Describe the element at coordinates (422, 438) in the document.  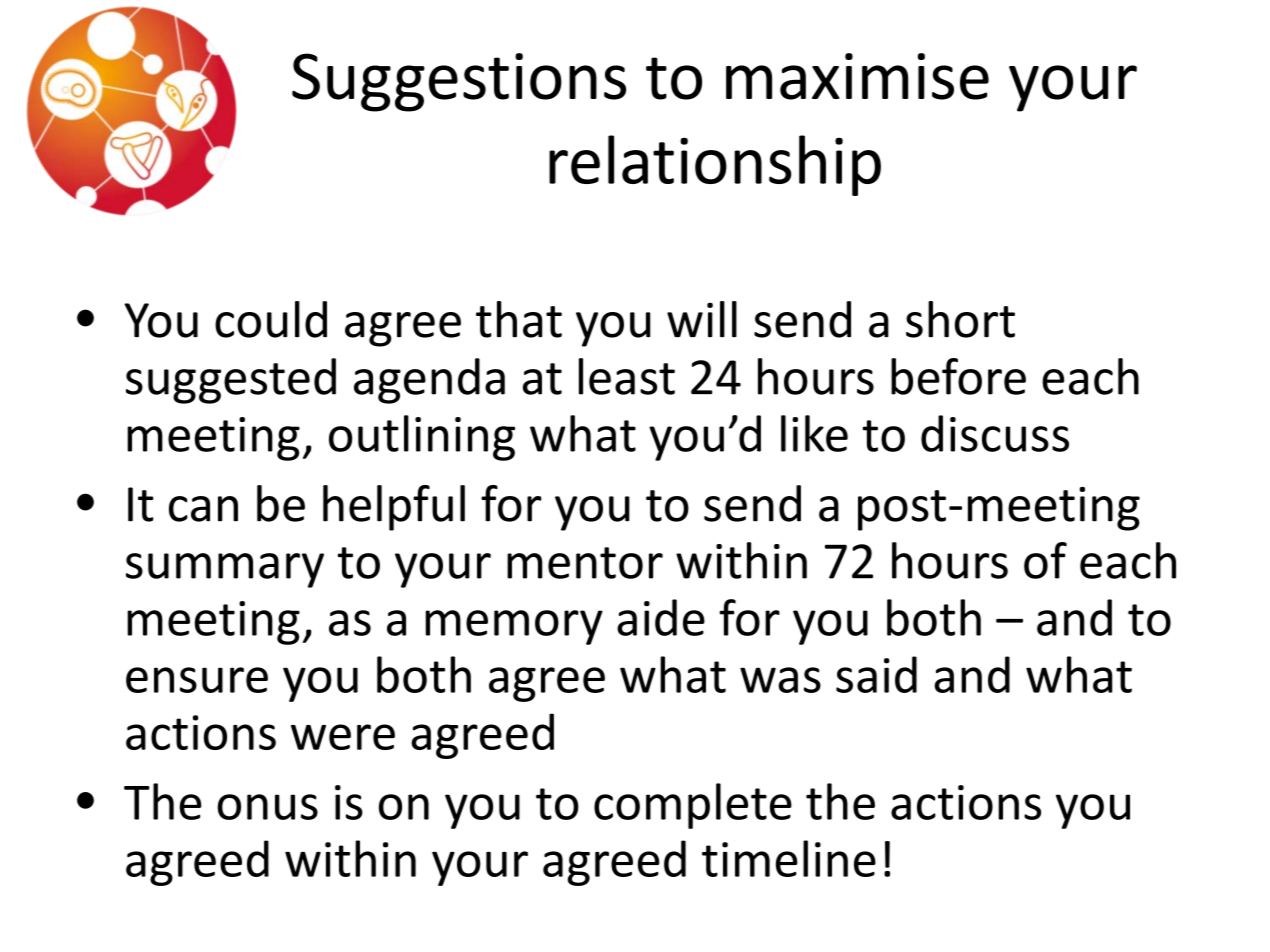
I see `outlining` at that location.
